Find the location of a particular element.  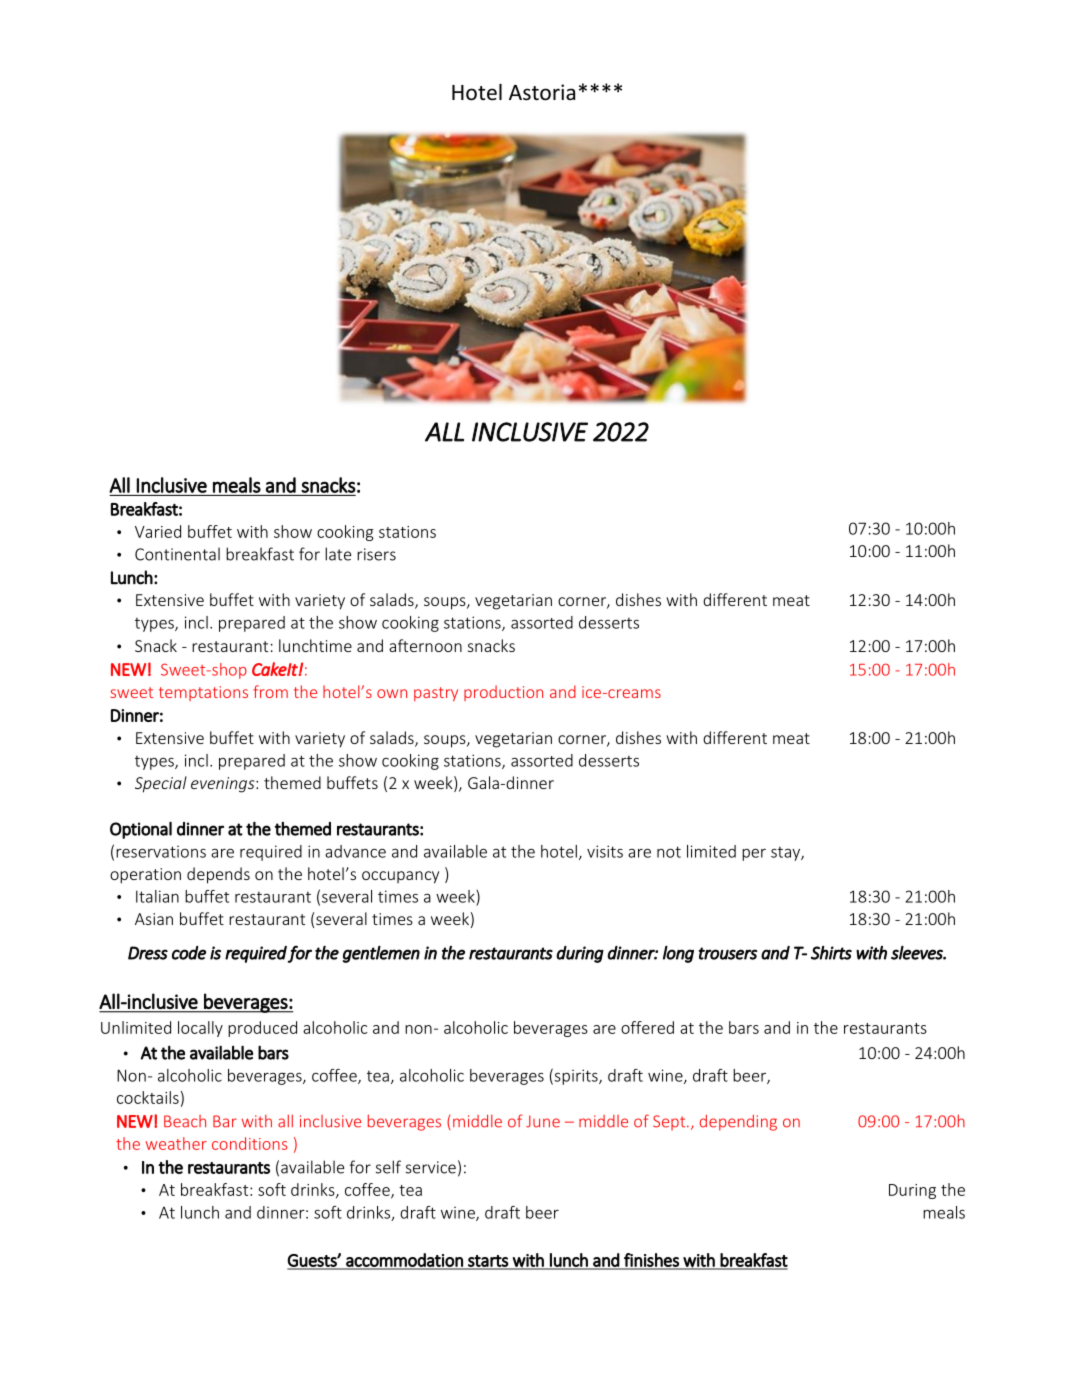

gentlemen is located at coordinates (381, 954).
